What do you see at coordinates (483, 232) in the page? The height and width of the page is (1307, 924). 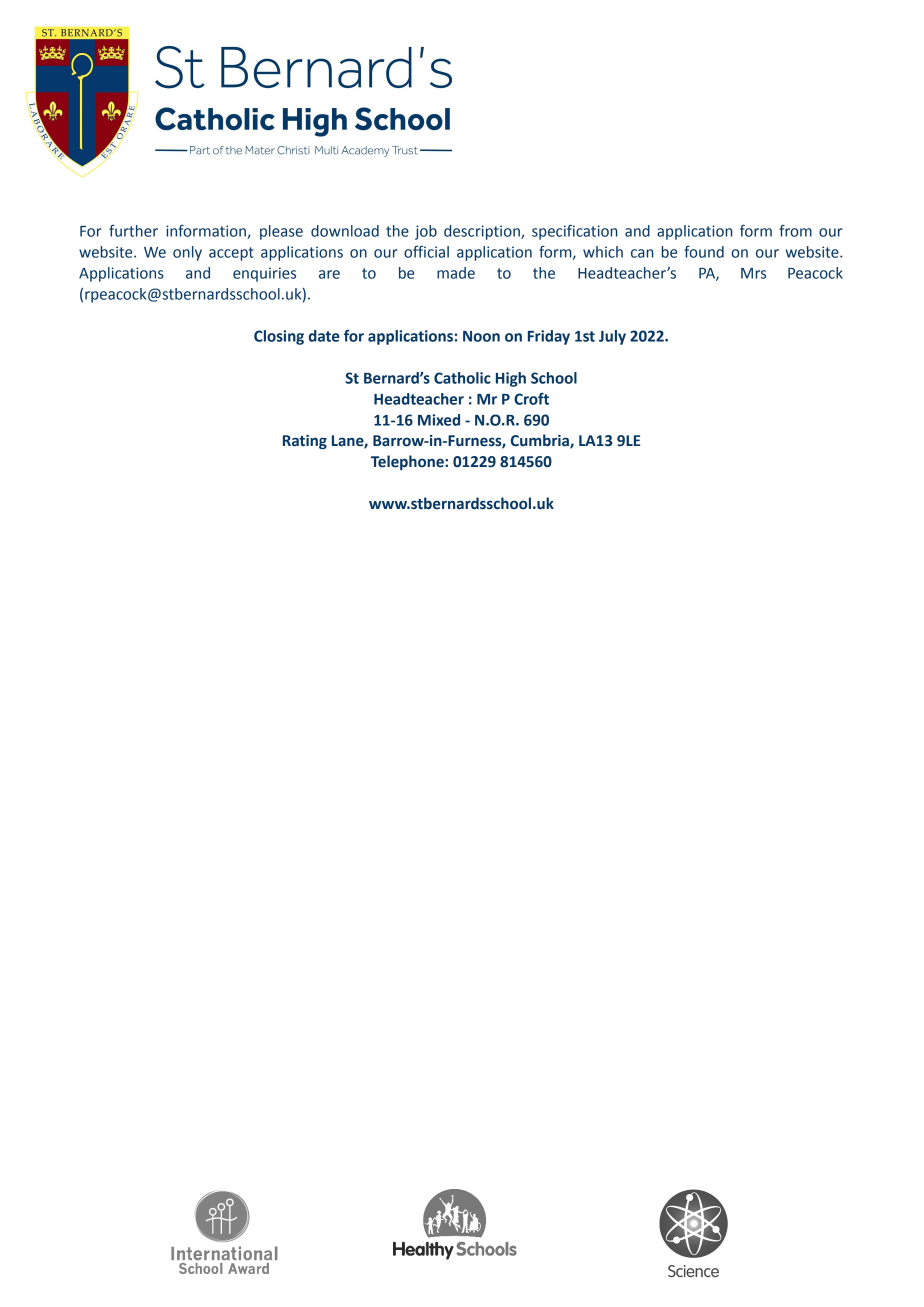 I see `description` at bounding box center [483, 232].
